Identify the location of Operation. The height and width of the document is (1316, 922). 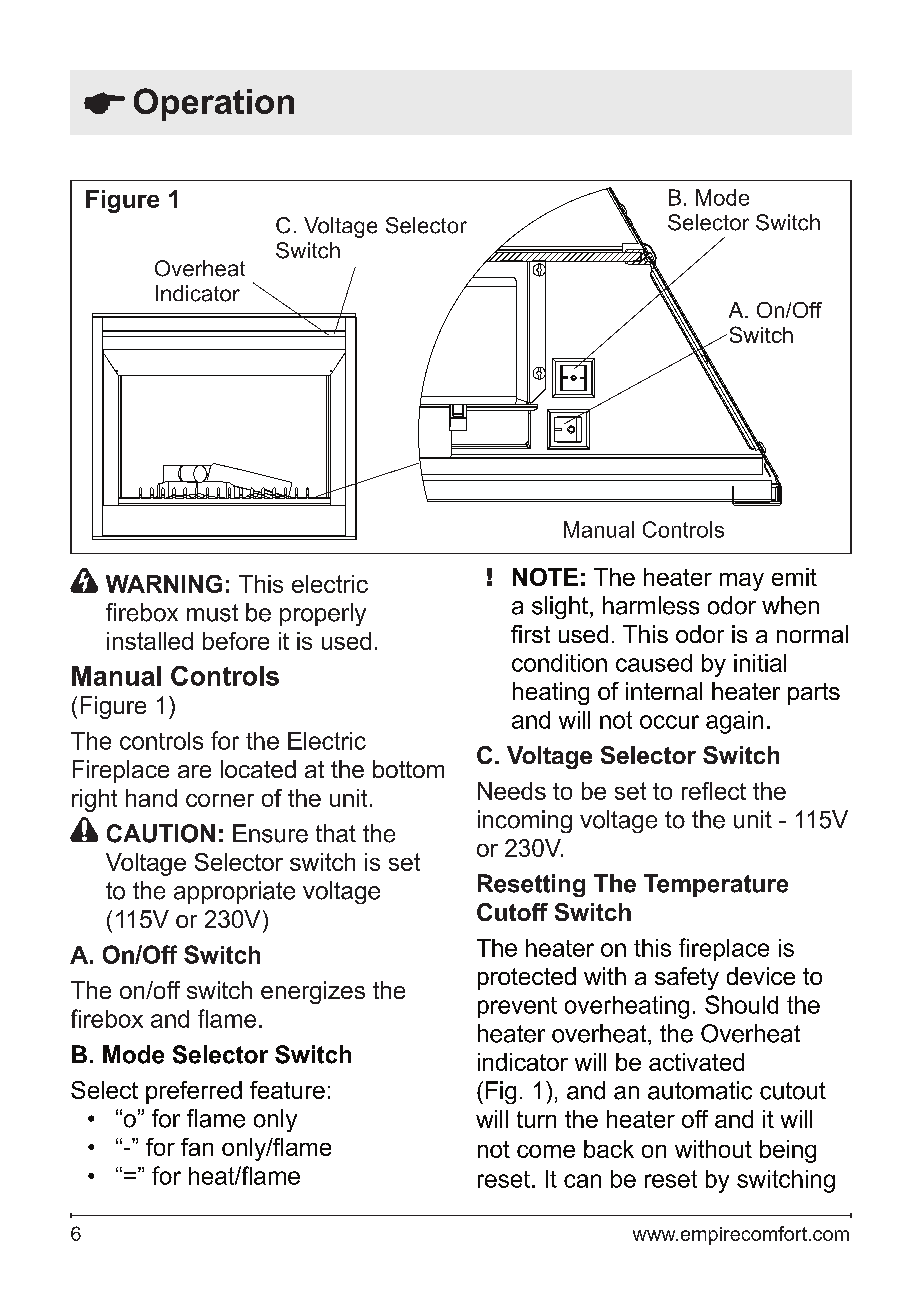
(214, 104).
